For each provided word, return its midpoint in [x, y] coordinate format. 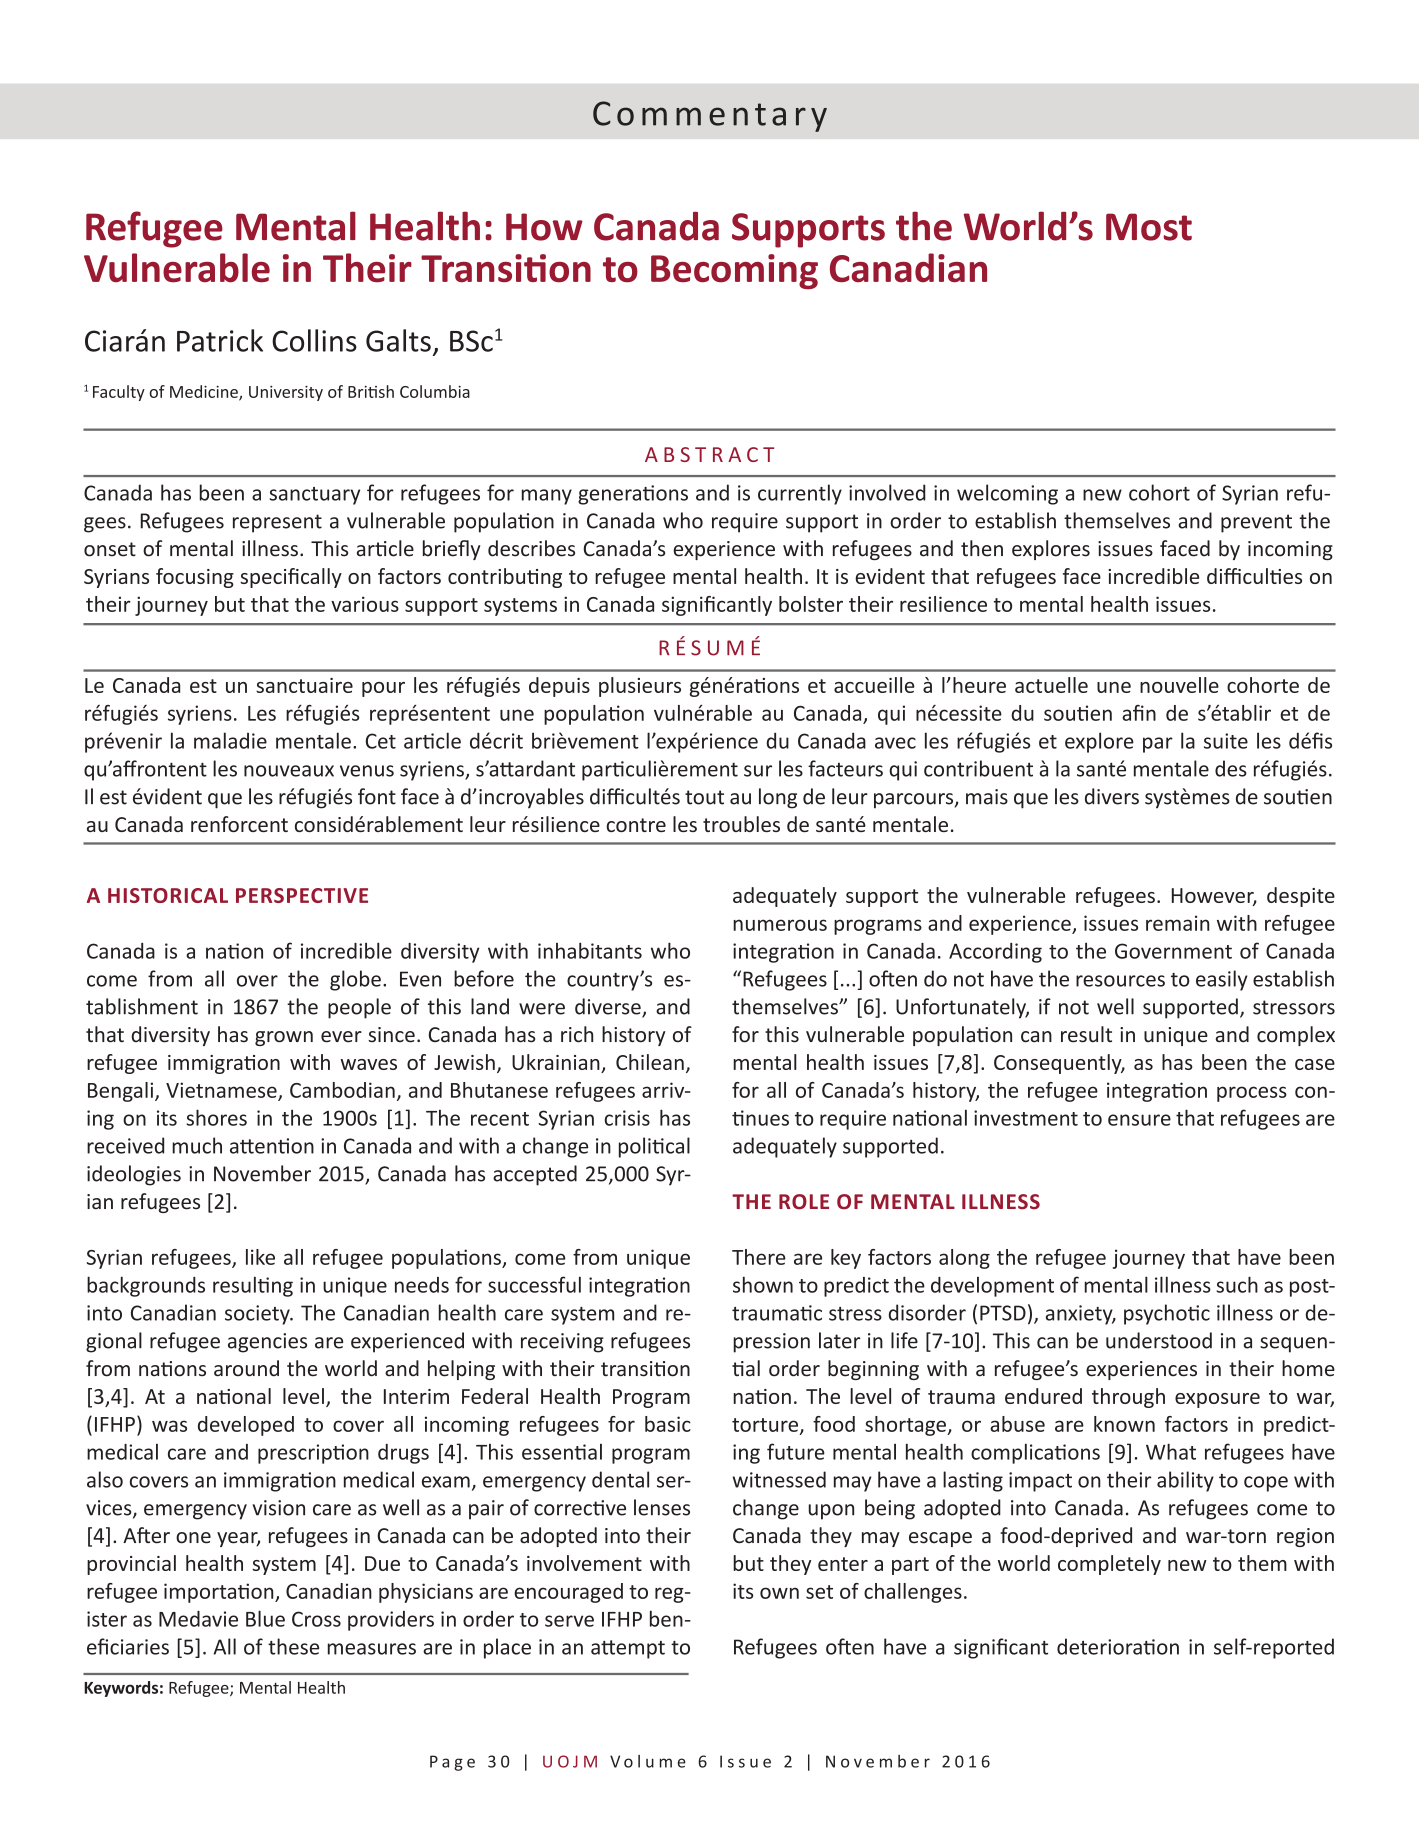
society [258, 1315]
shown [763, 1284]
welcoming [1007, 494]
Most [1149, 227]
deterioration [1118, 1646]
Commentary [710, 116]
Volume [648, 1761]
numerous [780, 925]
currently [800, 494]
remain [1177, 923]
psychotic [1167, 1314]
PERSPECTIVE [302, 895]
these [293, 1646]
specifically [291, 578]
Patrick [220, 340]
